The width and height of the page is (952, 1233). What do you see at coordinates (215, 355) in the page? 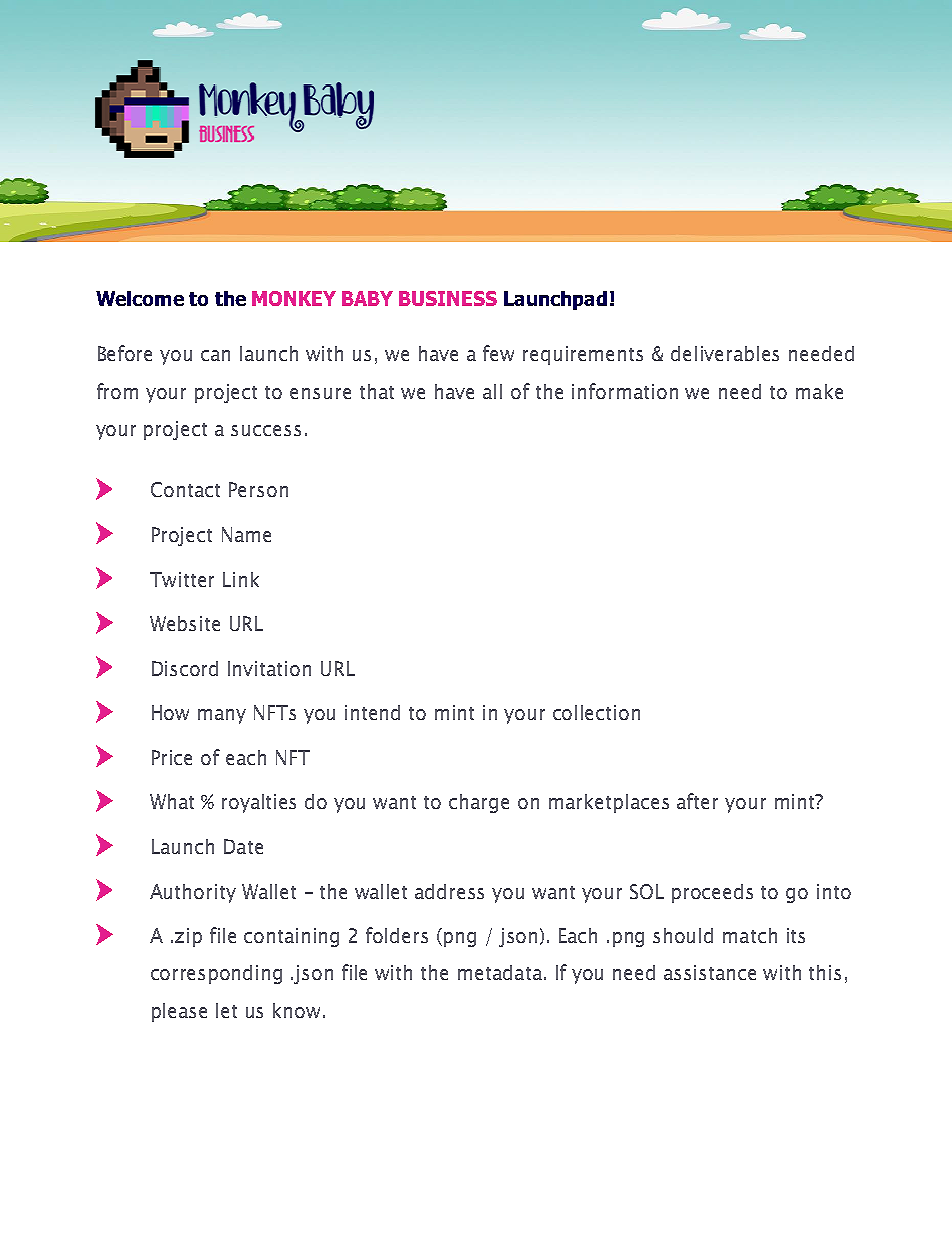
I see `can` at bounding box center [215, 355].
